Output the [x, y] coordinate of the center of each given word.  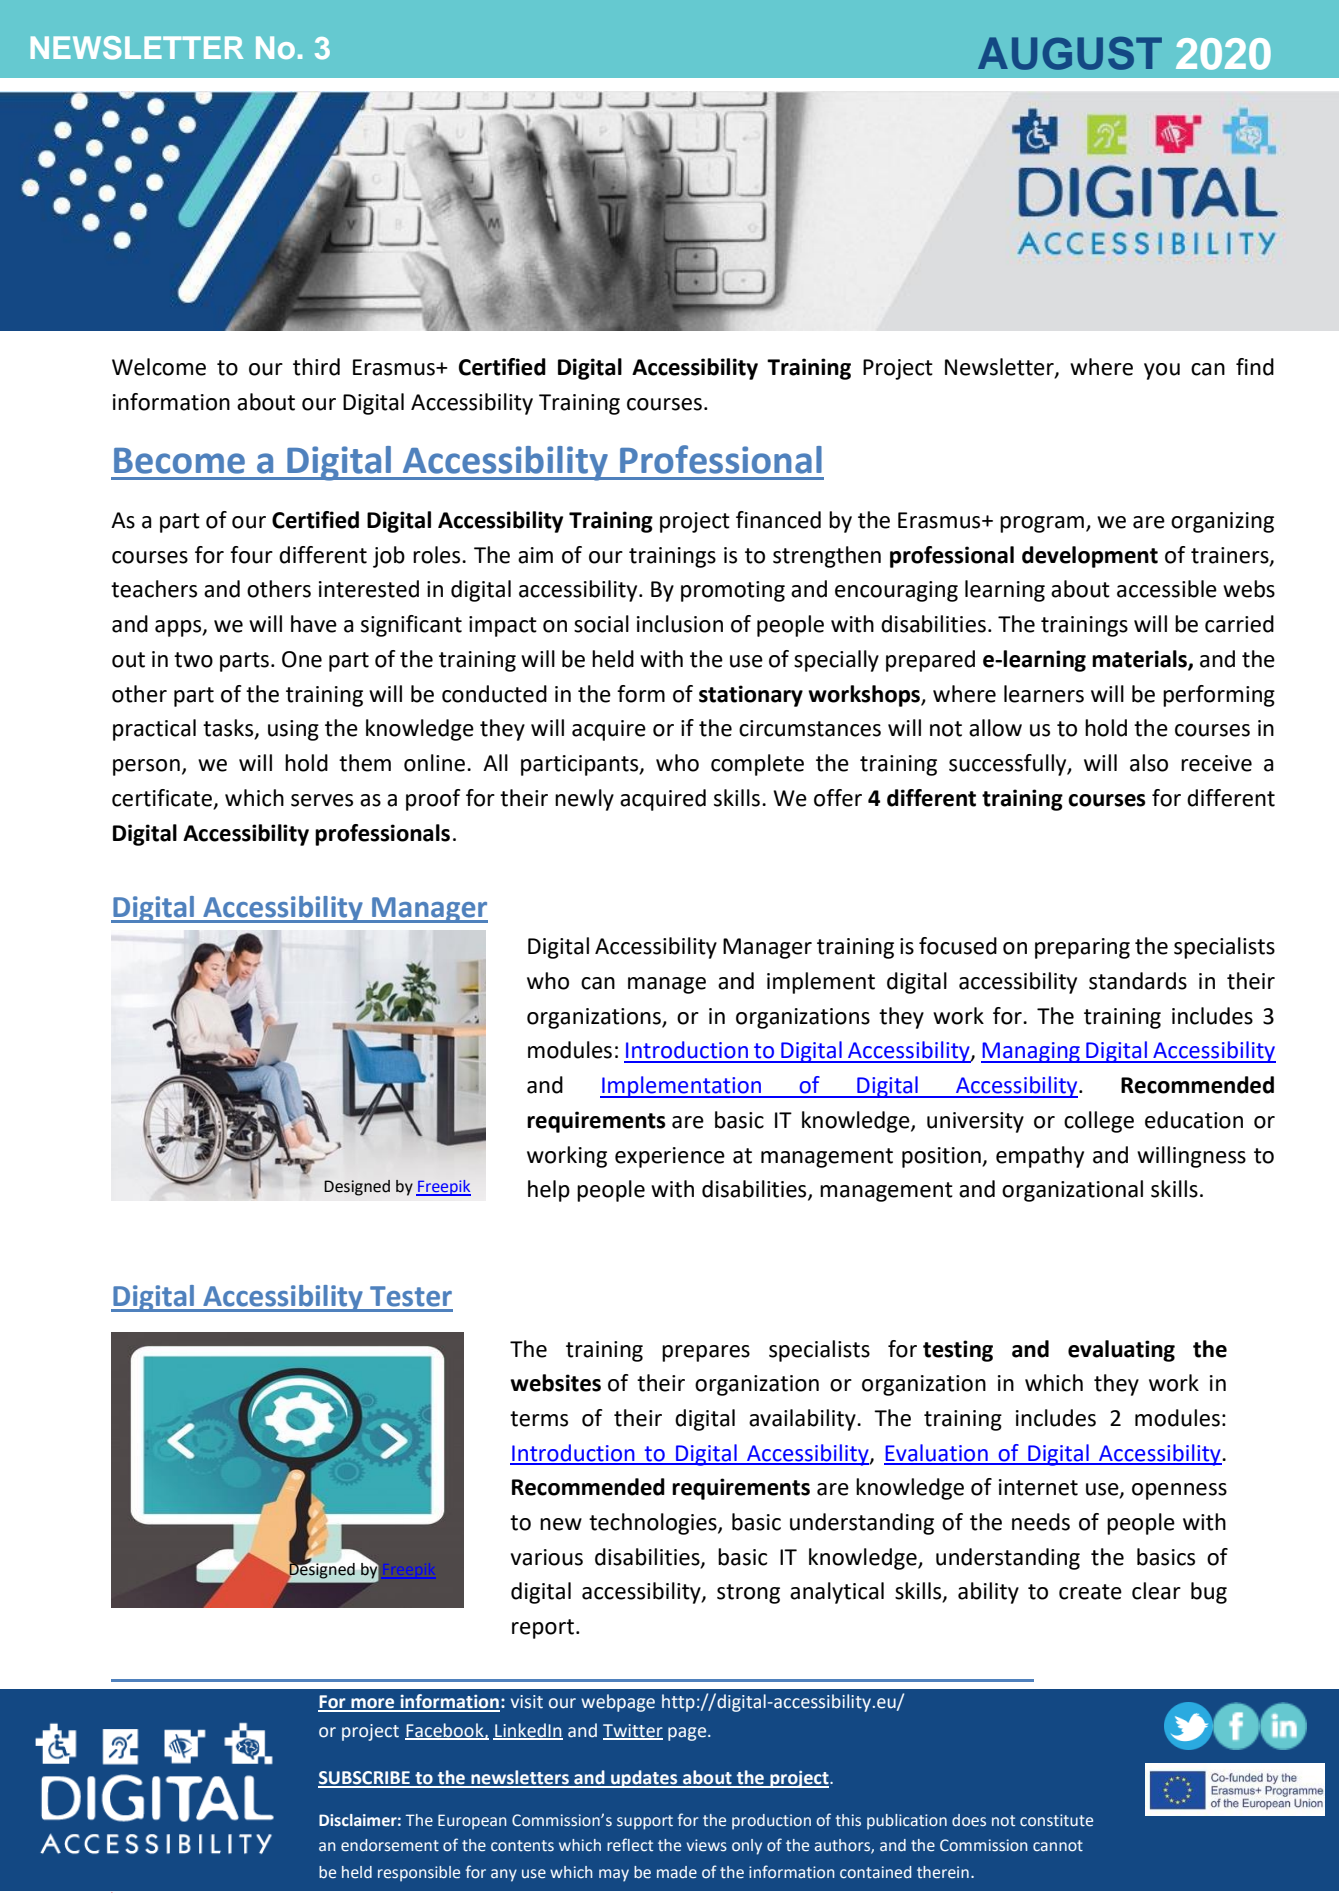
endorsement [390, 1845]
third [316, 367]
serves [322, 800]
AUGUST [1070, 53]
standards [1138, 981]
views [707, 1845]
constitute [1056, 1820]
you [1162, 371]
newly [584, 800]
